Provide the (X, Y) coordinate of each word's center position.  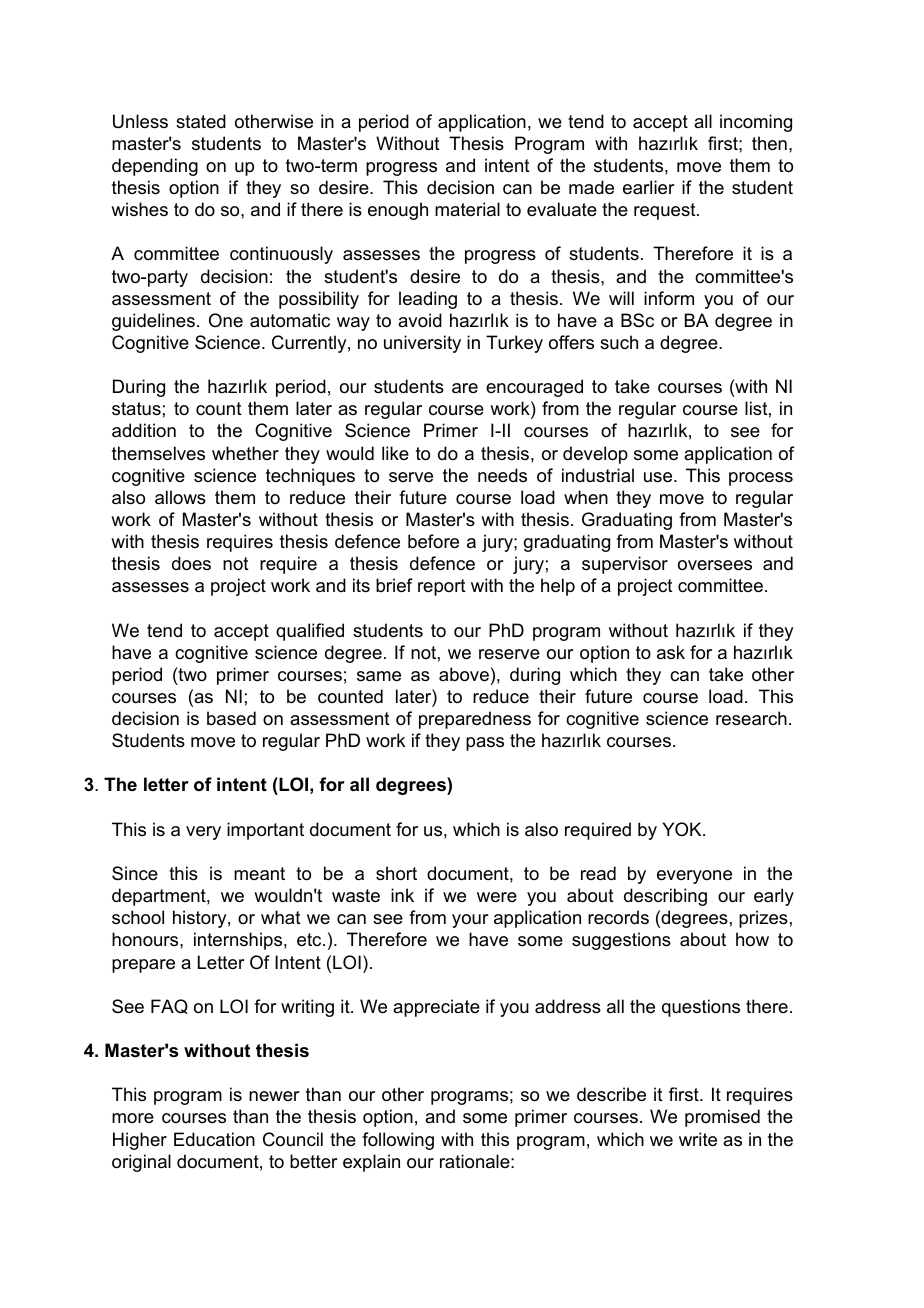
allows (180, 497)
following (398, 1141)
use (659, 477)
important (265, 831)
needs (502, 475)
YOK (683, 829)
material (467, 209)
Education (214, 1139)
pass (485, 744)
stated (201, 121)
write (698, 1139)
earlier (648, 187)
